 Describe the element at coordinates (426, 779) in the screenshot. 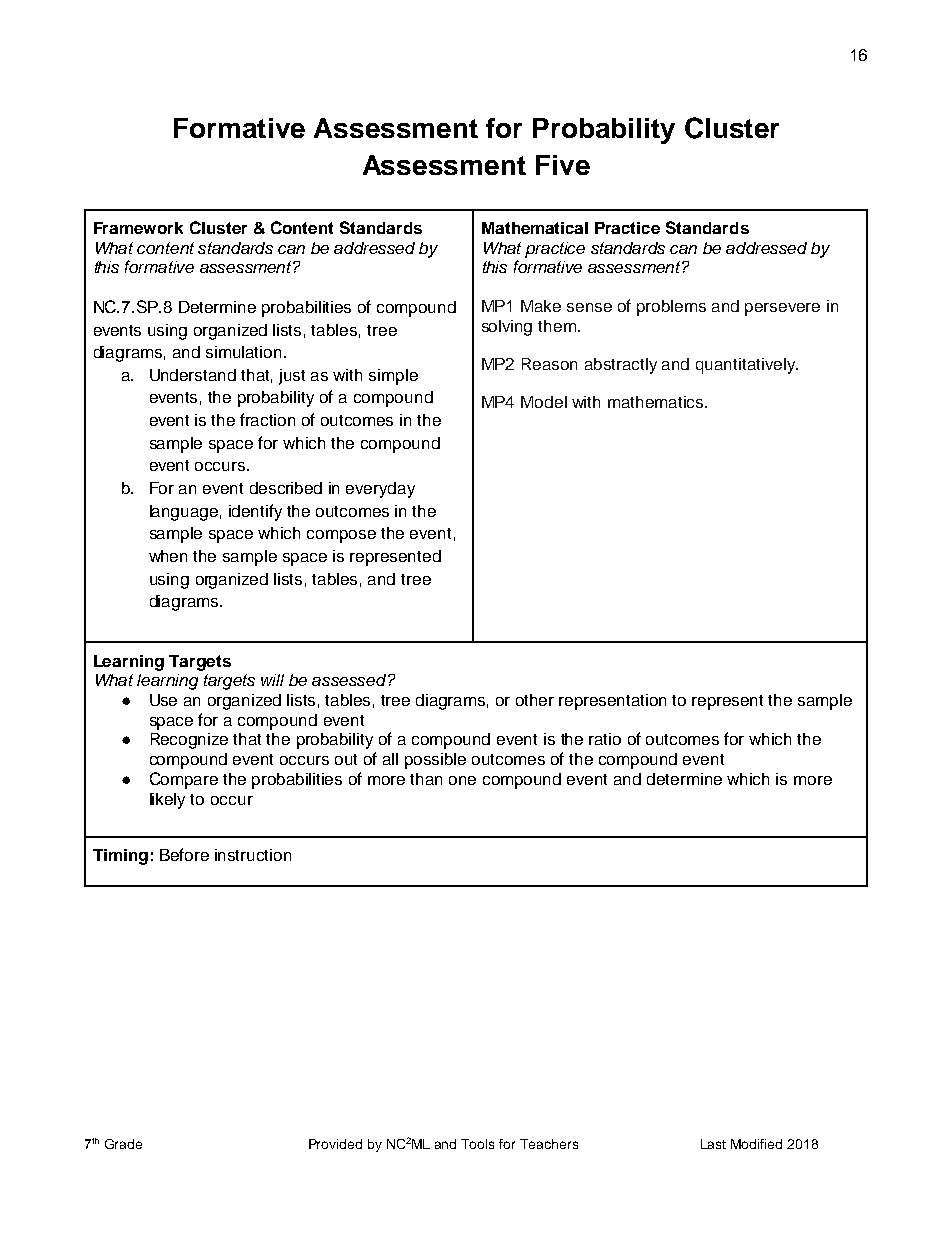

I see `than` at that location.
